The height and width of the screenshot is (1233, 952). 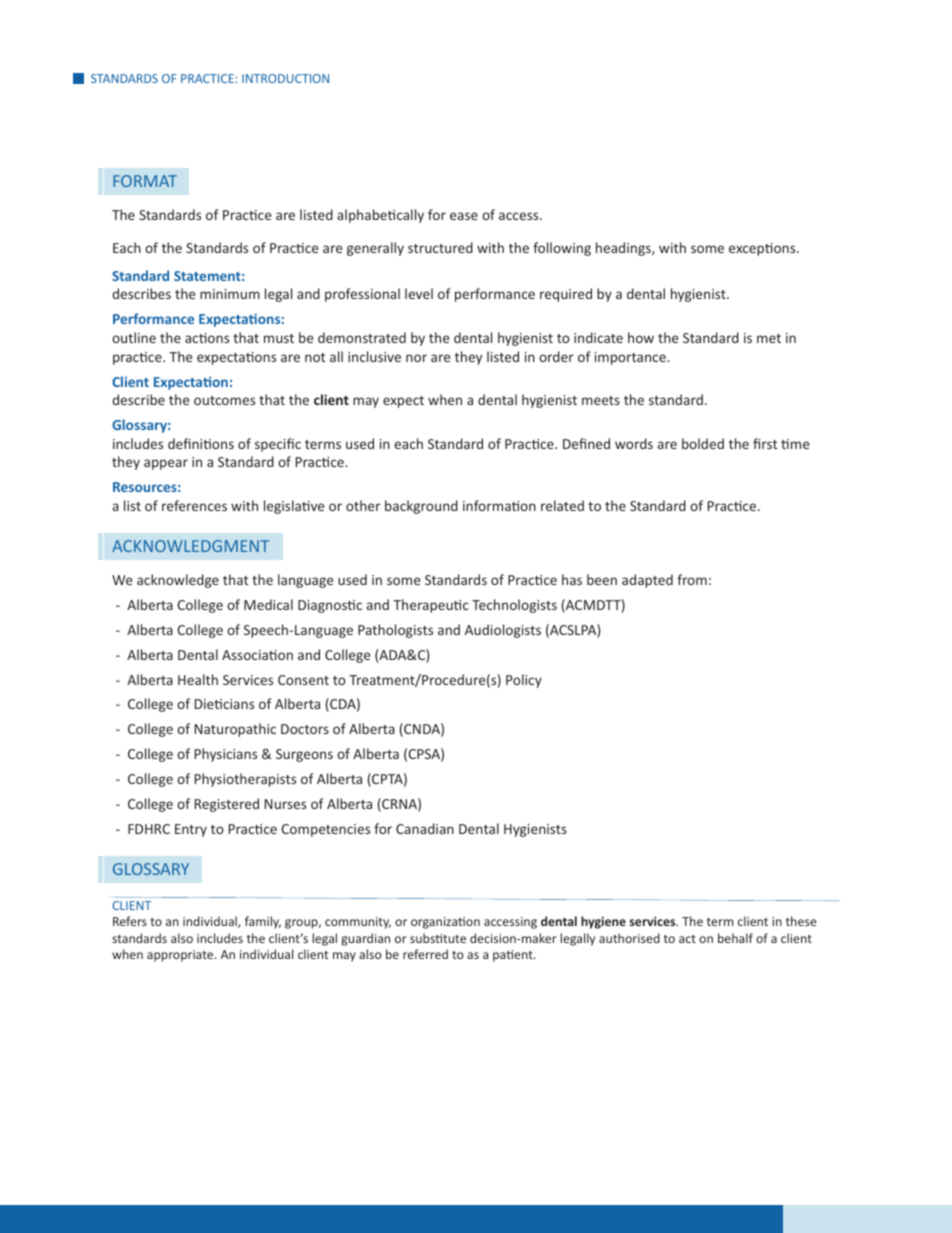 What do you see at coordinates (194, 505) in the screenshot?
I see `references` at bounding box center [194, 505].
